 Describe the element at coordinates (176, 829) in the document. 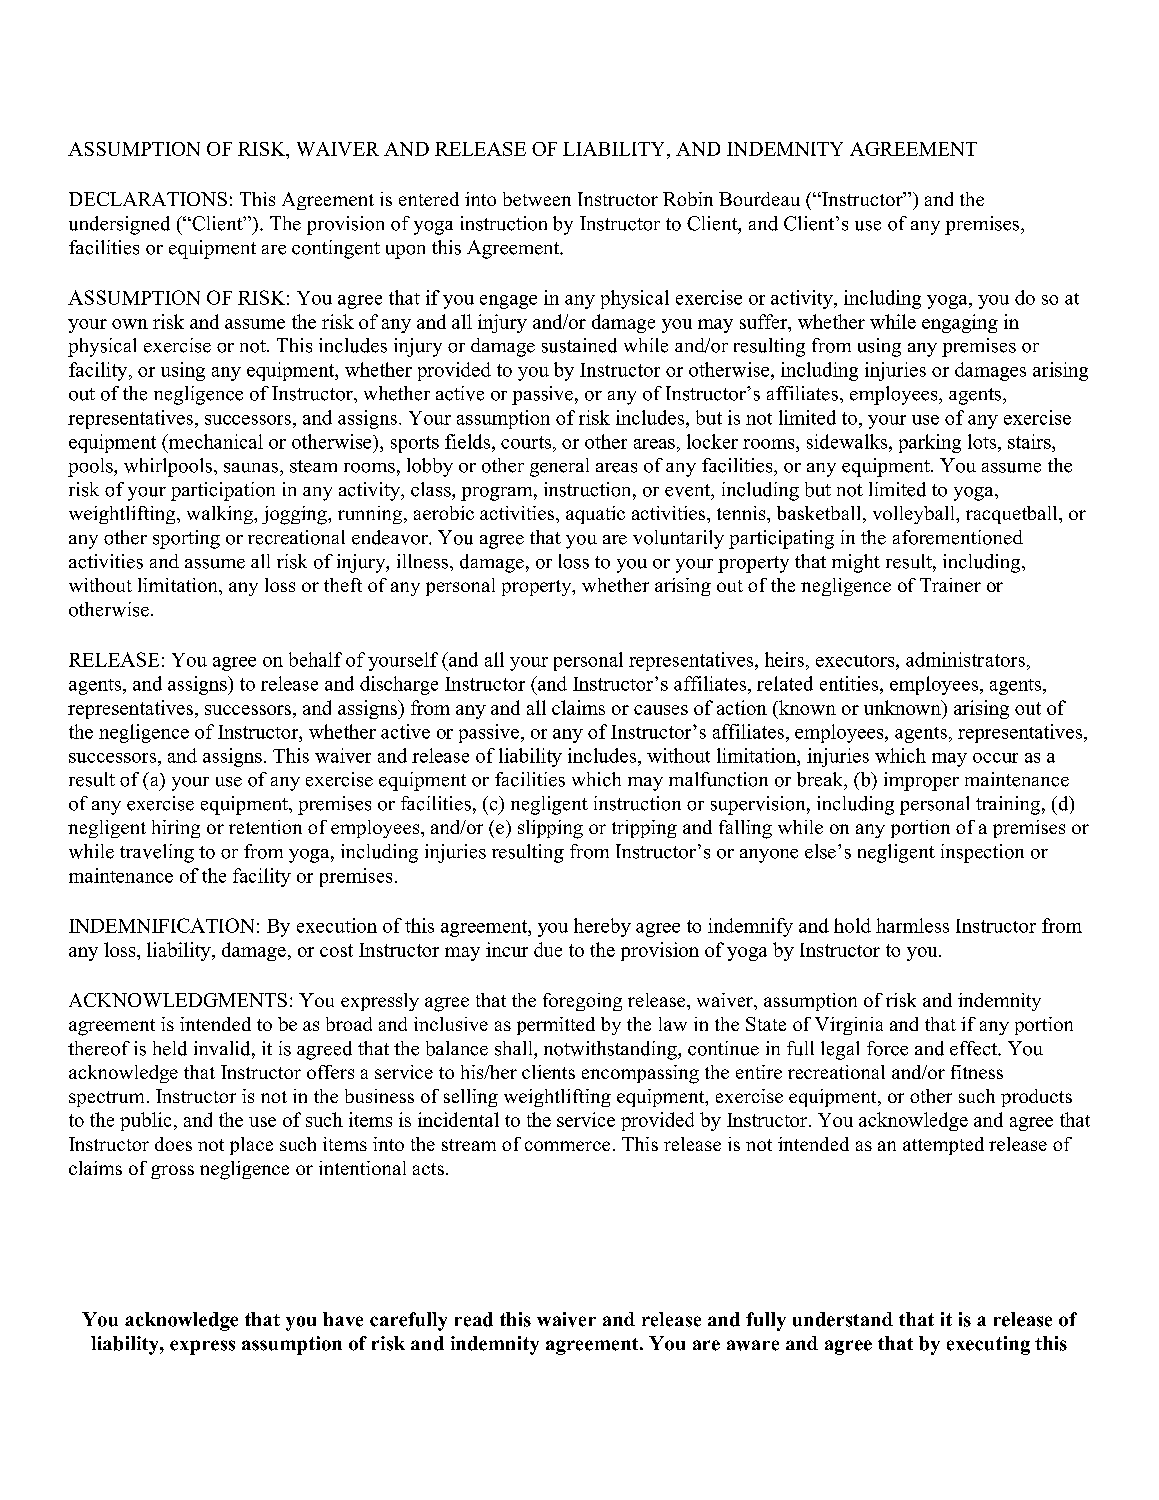

I see `hiring` at that location.
